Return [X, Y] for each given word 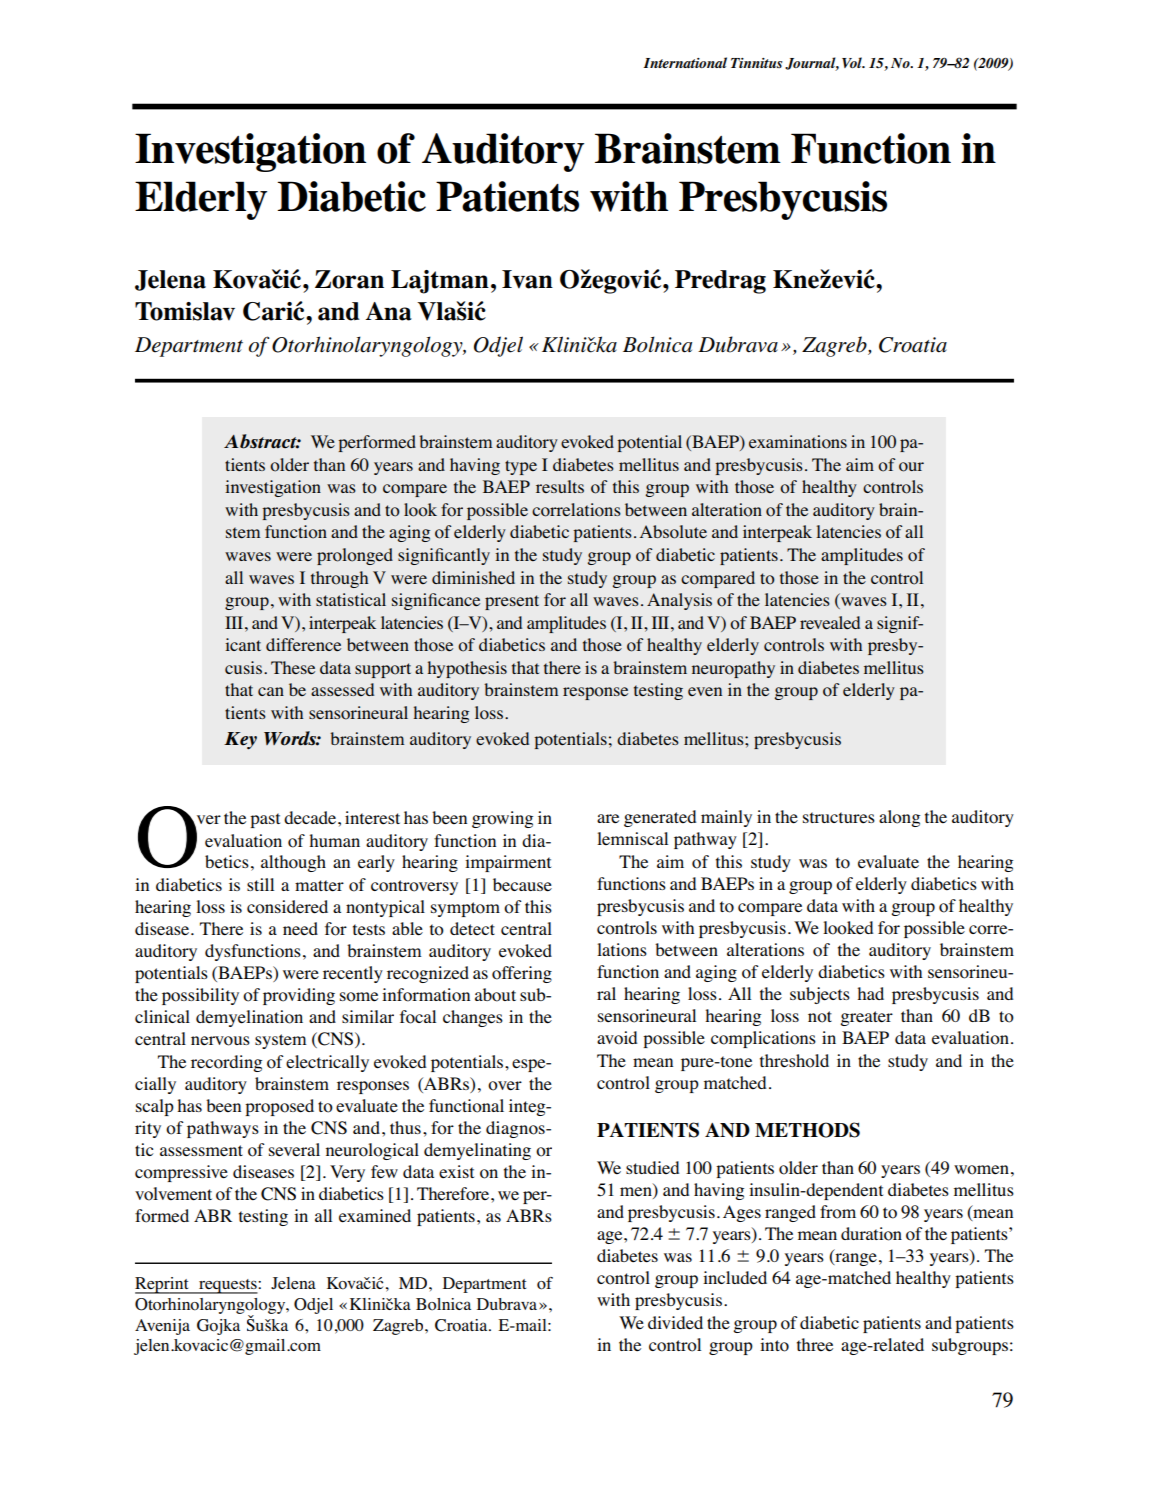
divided [675, 1323]
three [815, 1344]
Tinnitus [757, 63]
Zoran [349, 279]
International [685, 62]
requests [228, 1286]
